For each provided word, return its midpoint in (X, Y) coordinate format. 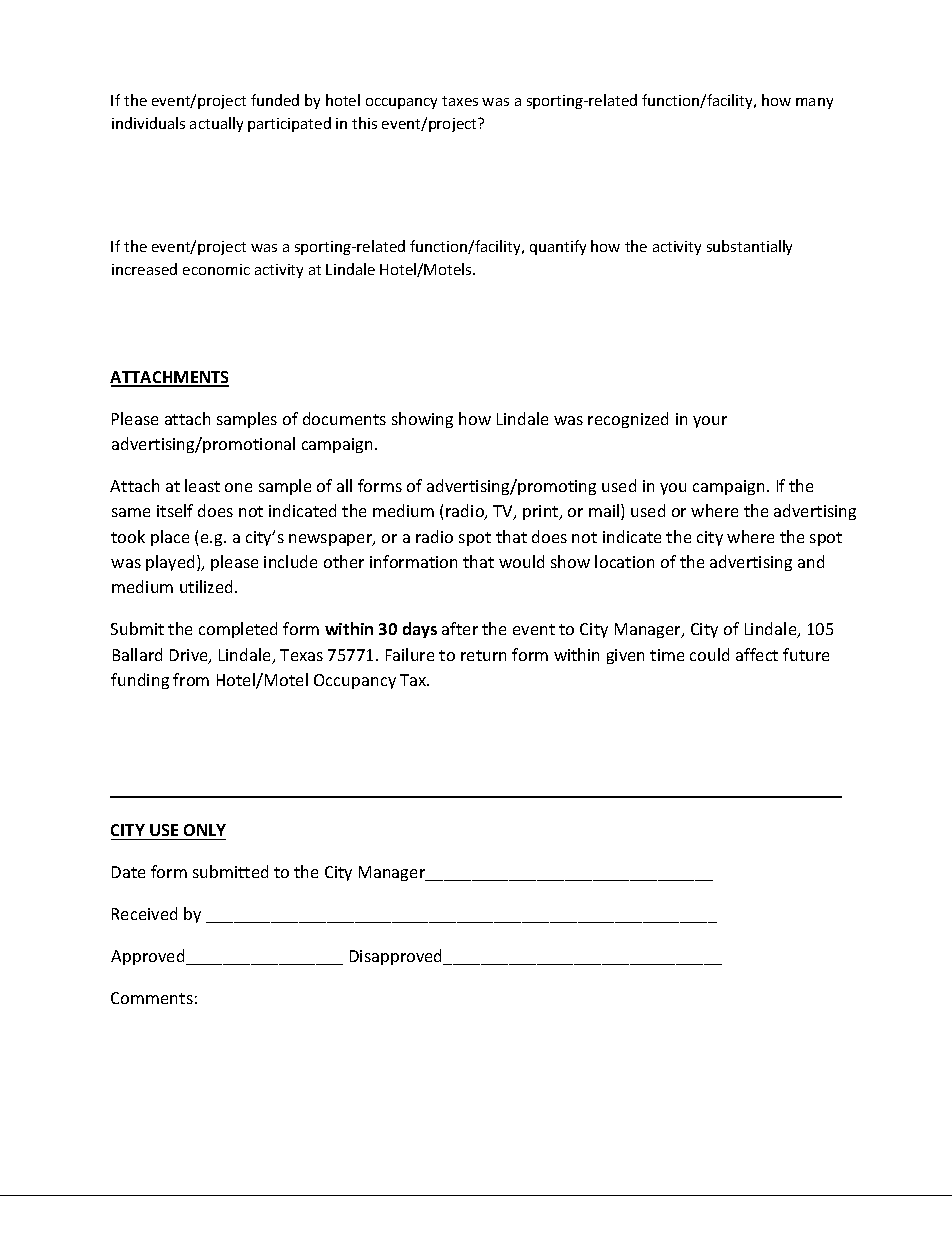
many (814, 103)
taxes (460, 101)
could (709, 654)
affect (757, 654)
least (202, 485)
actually (216, 124)
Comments (152, 998)
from (191, 679)
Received (144, 913)
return (483, 655)
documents (344, 418)
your (710, 422)
